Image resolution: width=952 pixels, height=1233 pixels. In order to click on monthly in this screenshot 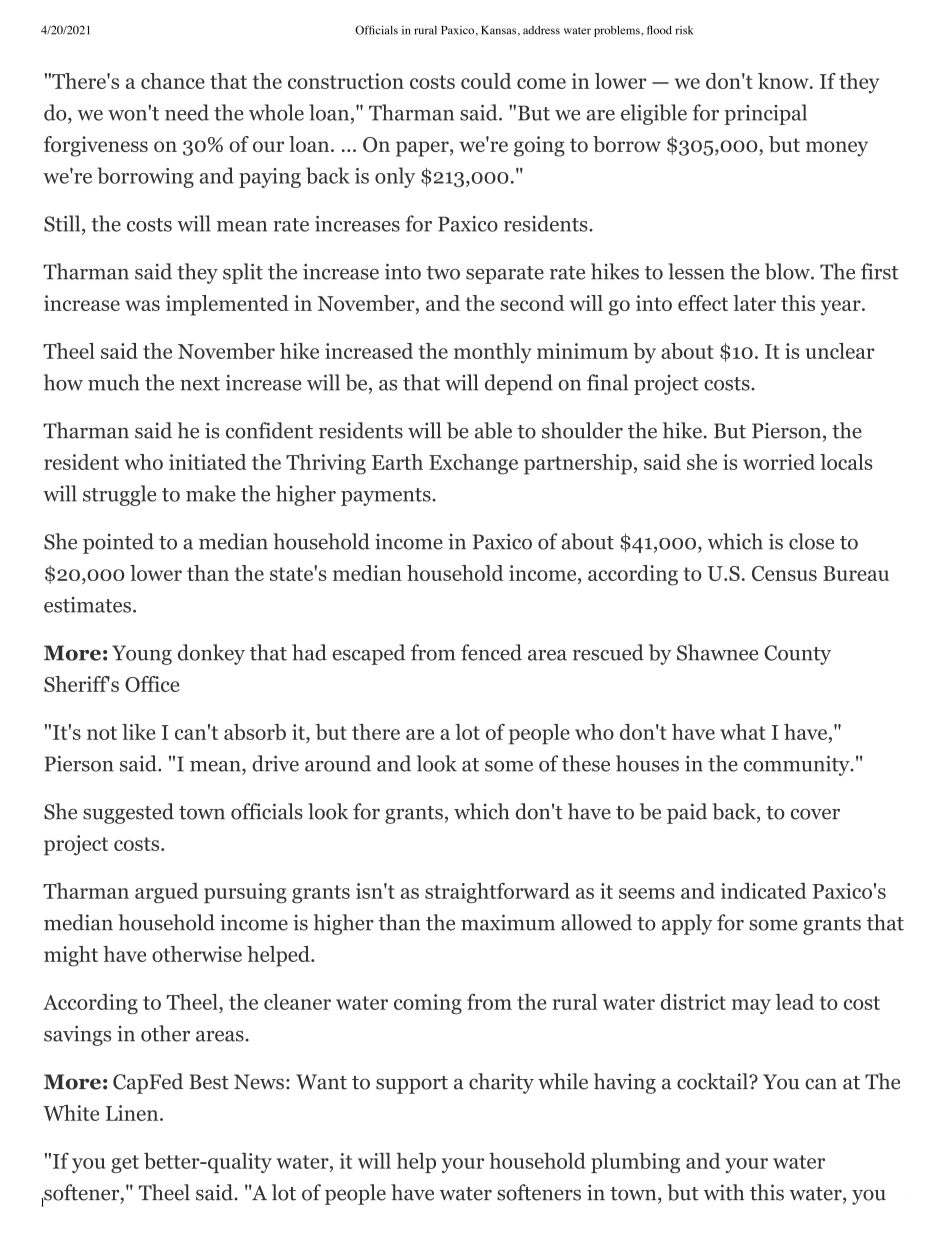, I will do `click(492, 353)`.
